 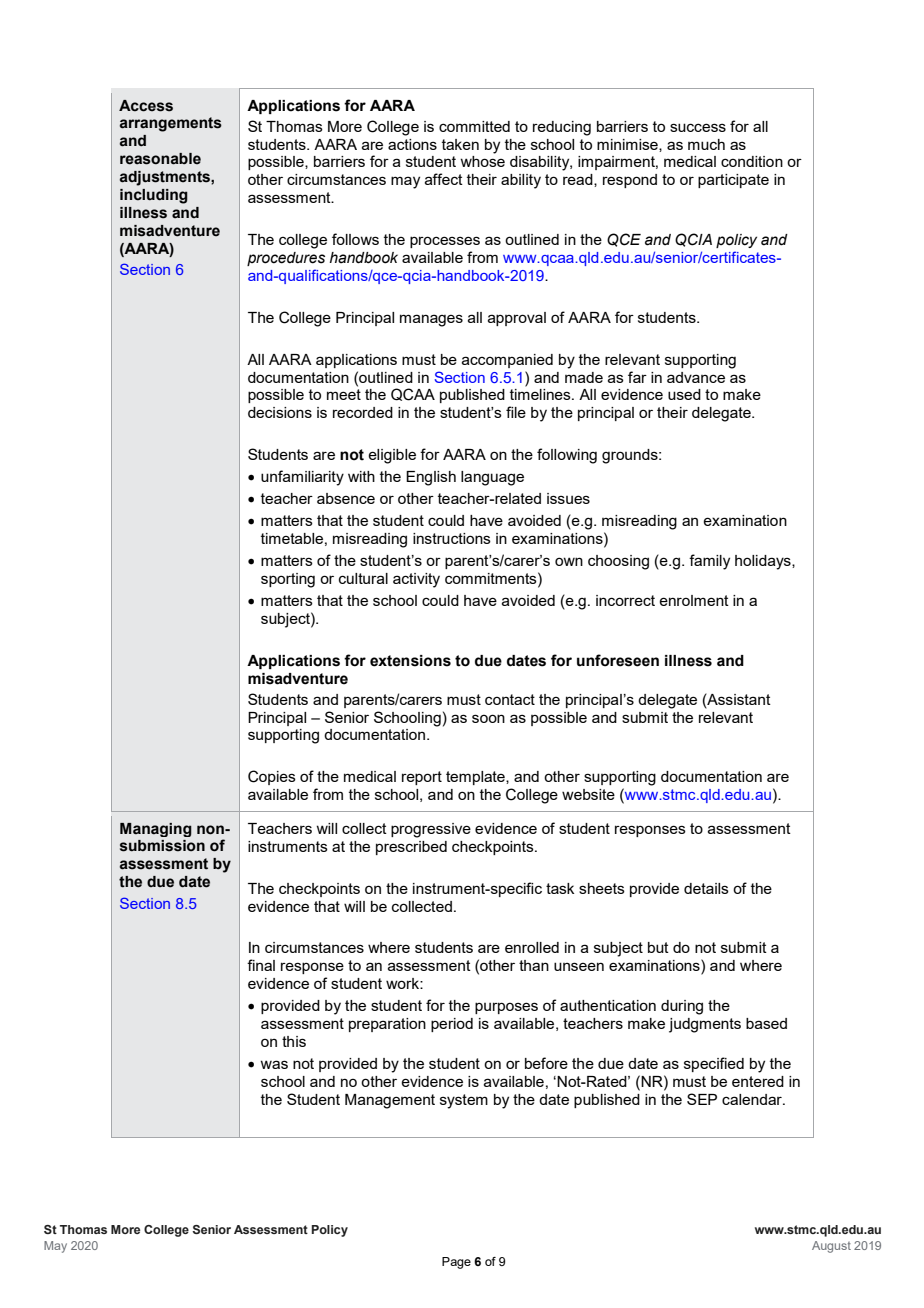 I want to click on committed, so click(x=474, y=126).
